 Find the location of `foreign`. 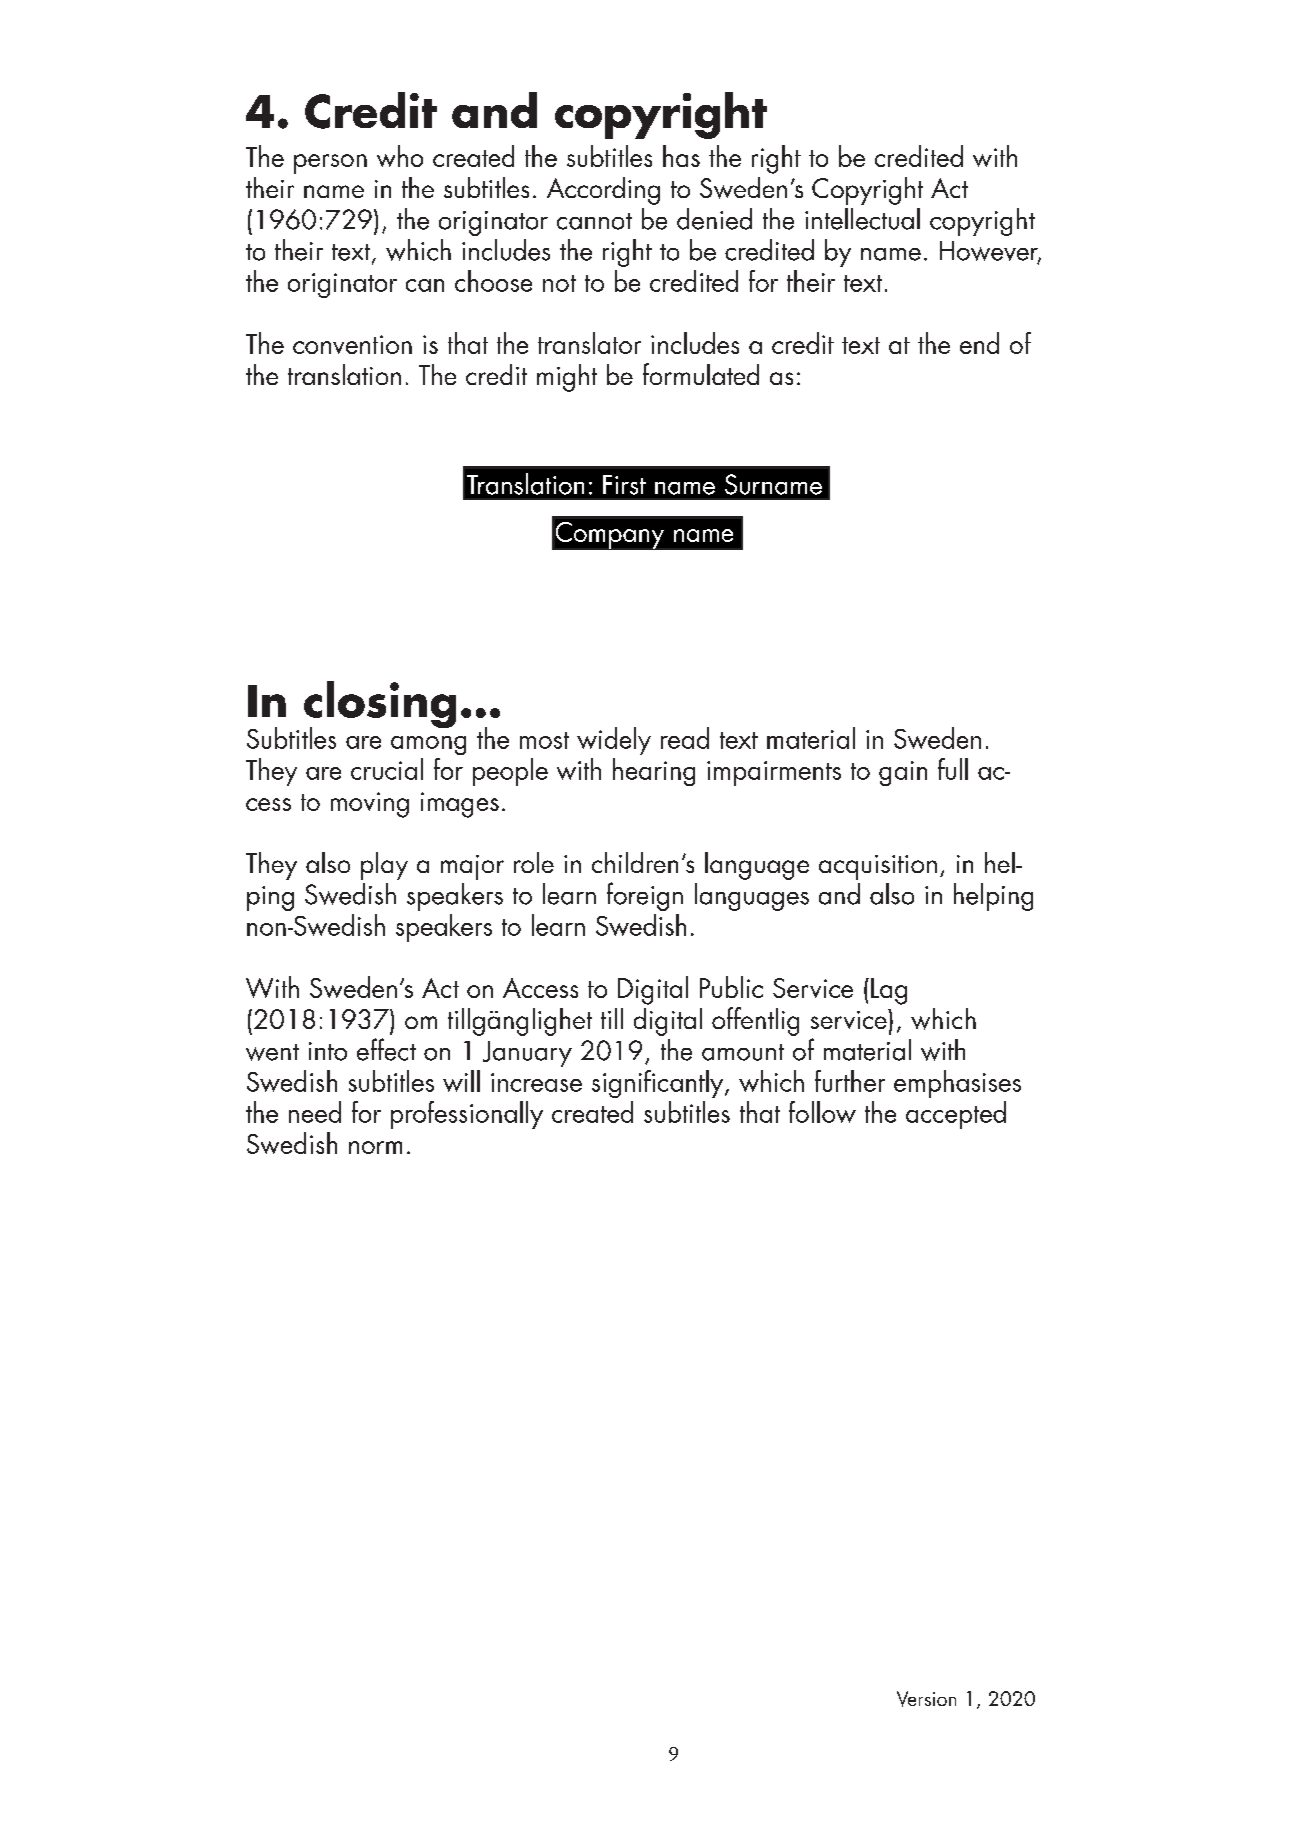

foreign is located at coordinates (645, 896).
